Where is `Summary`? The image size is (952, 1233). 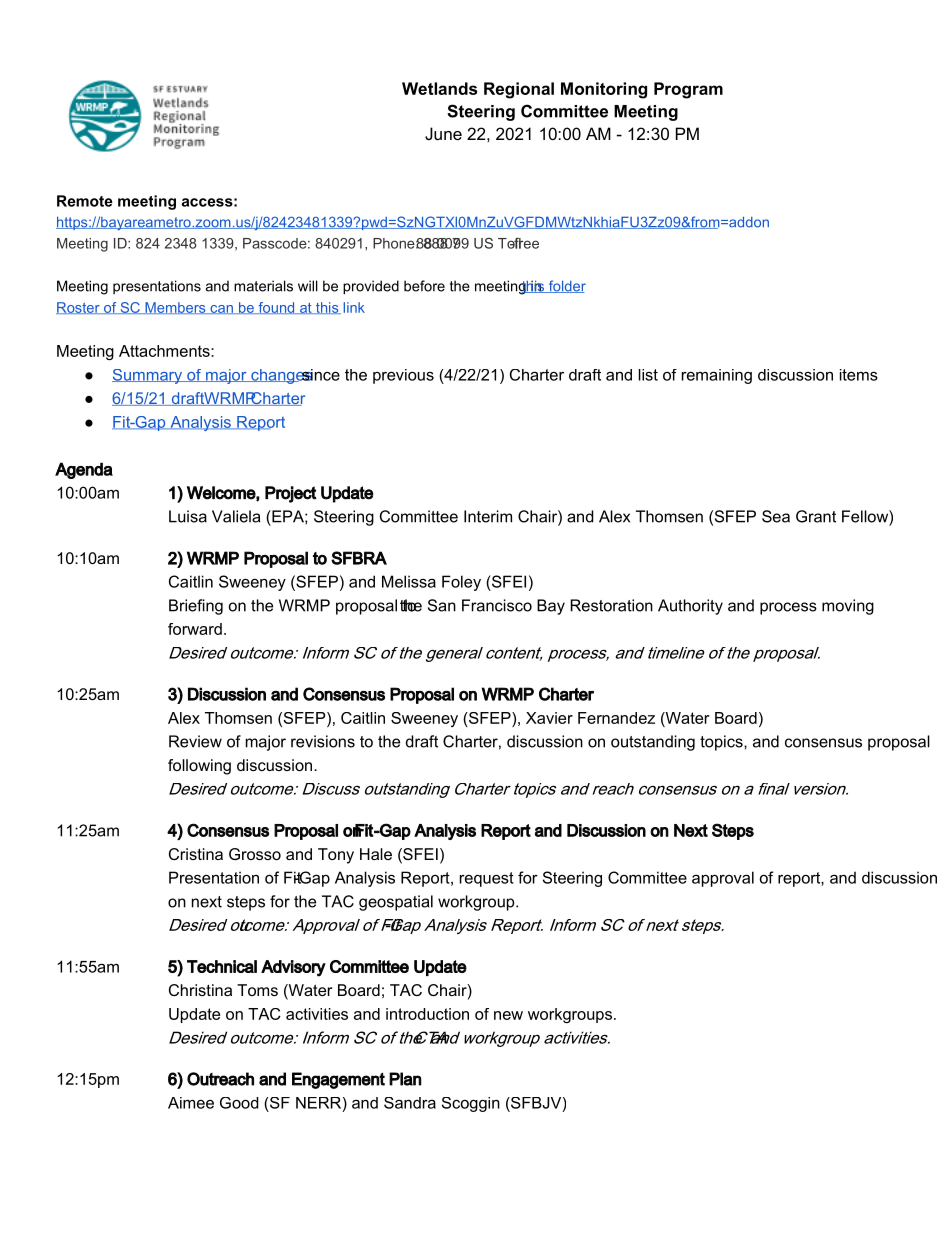 Summary is located at coordinates (148, 376).
